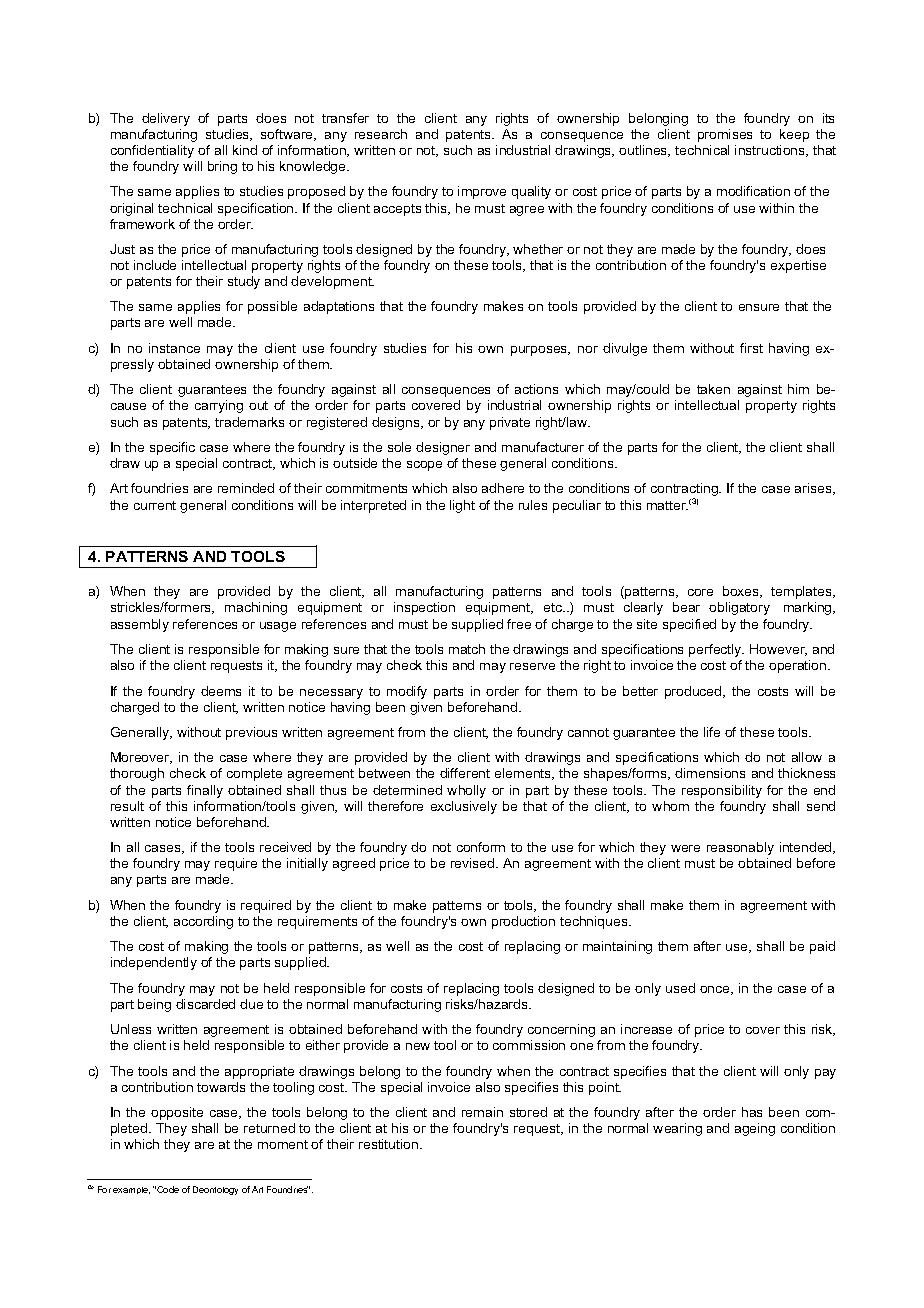 This screenshot has height=1308, width=924. What do you see at coordinates (740, 848) in the screenshot?
I see `reasonably` at bounding box center [740, 848].
